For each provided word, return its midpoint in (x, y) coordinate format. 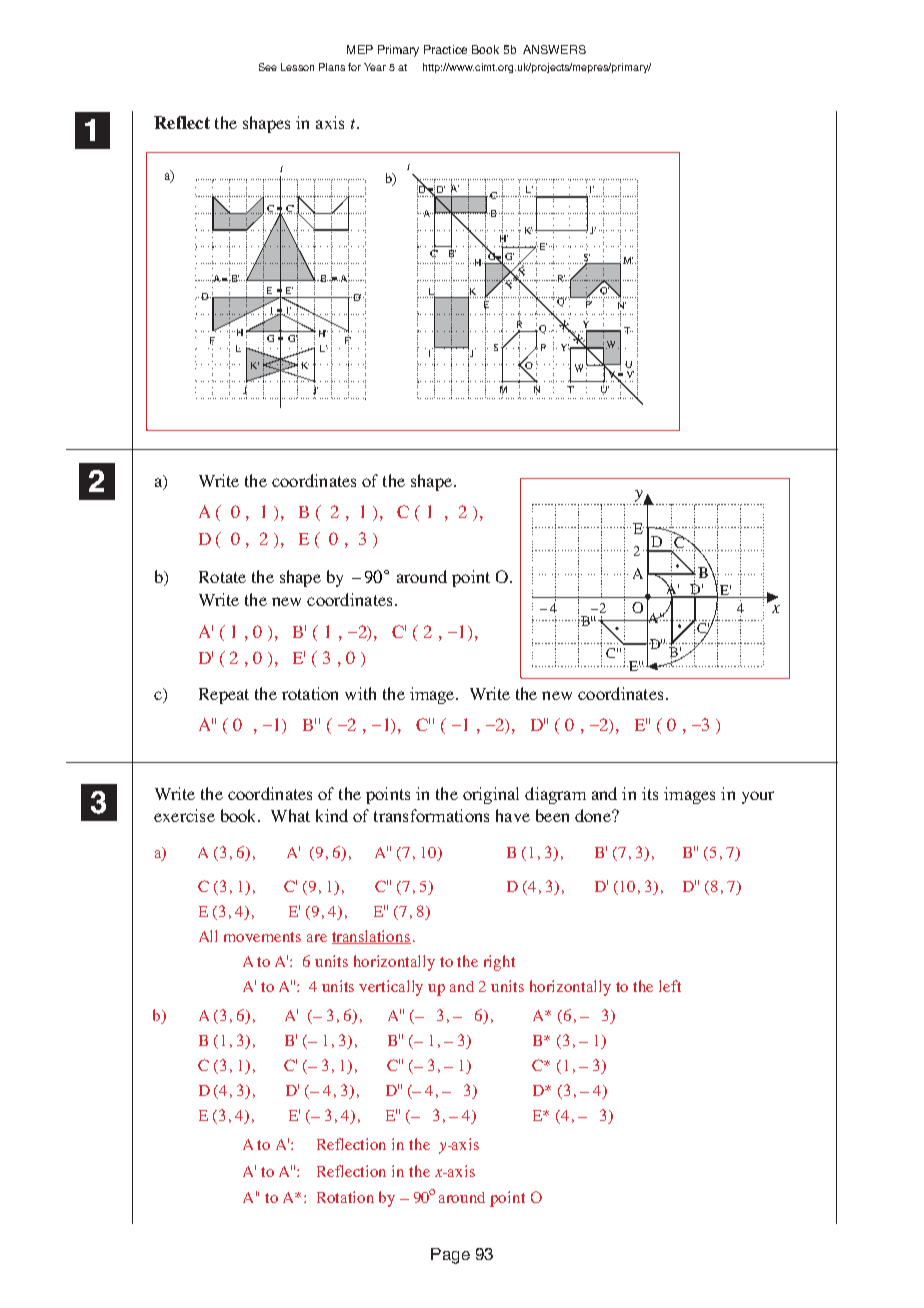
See (268, 67)
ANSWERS (554, 49)
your (758, 797)
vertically (391, 988)
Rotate (222, 577)
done (594, 815)
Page (450, 1256)
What (290, 815)
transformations (431, 815)
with (360, 693)
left (670, 986)
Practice (445, 49)
